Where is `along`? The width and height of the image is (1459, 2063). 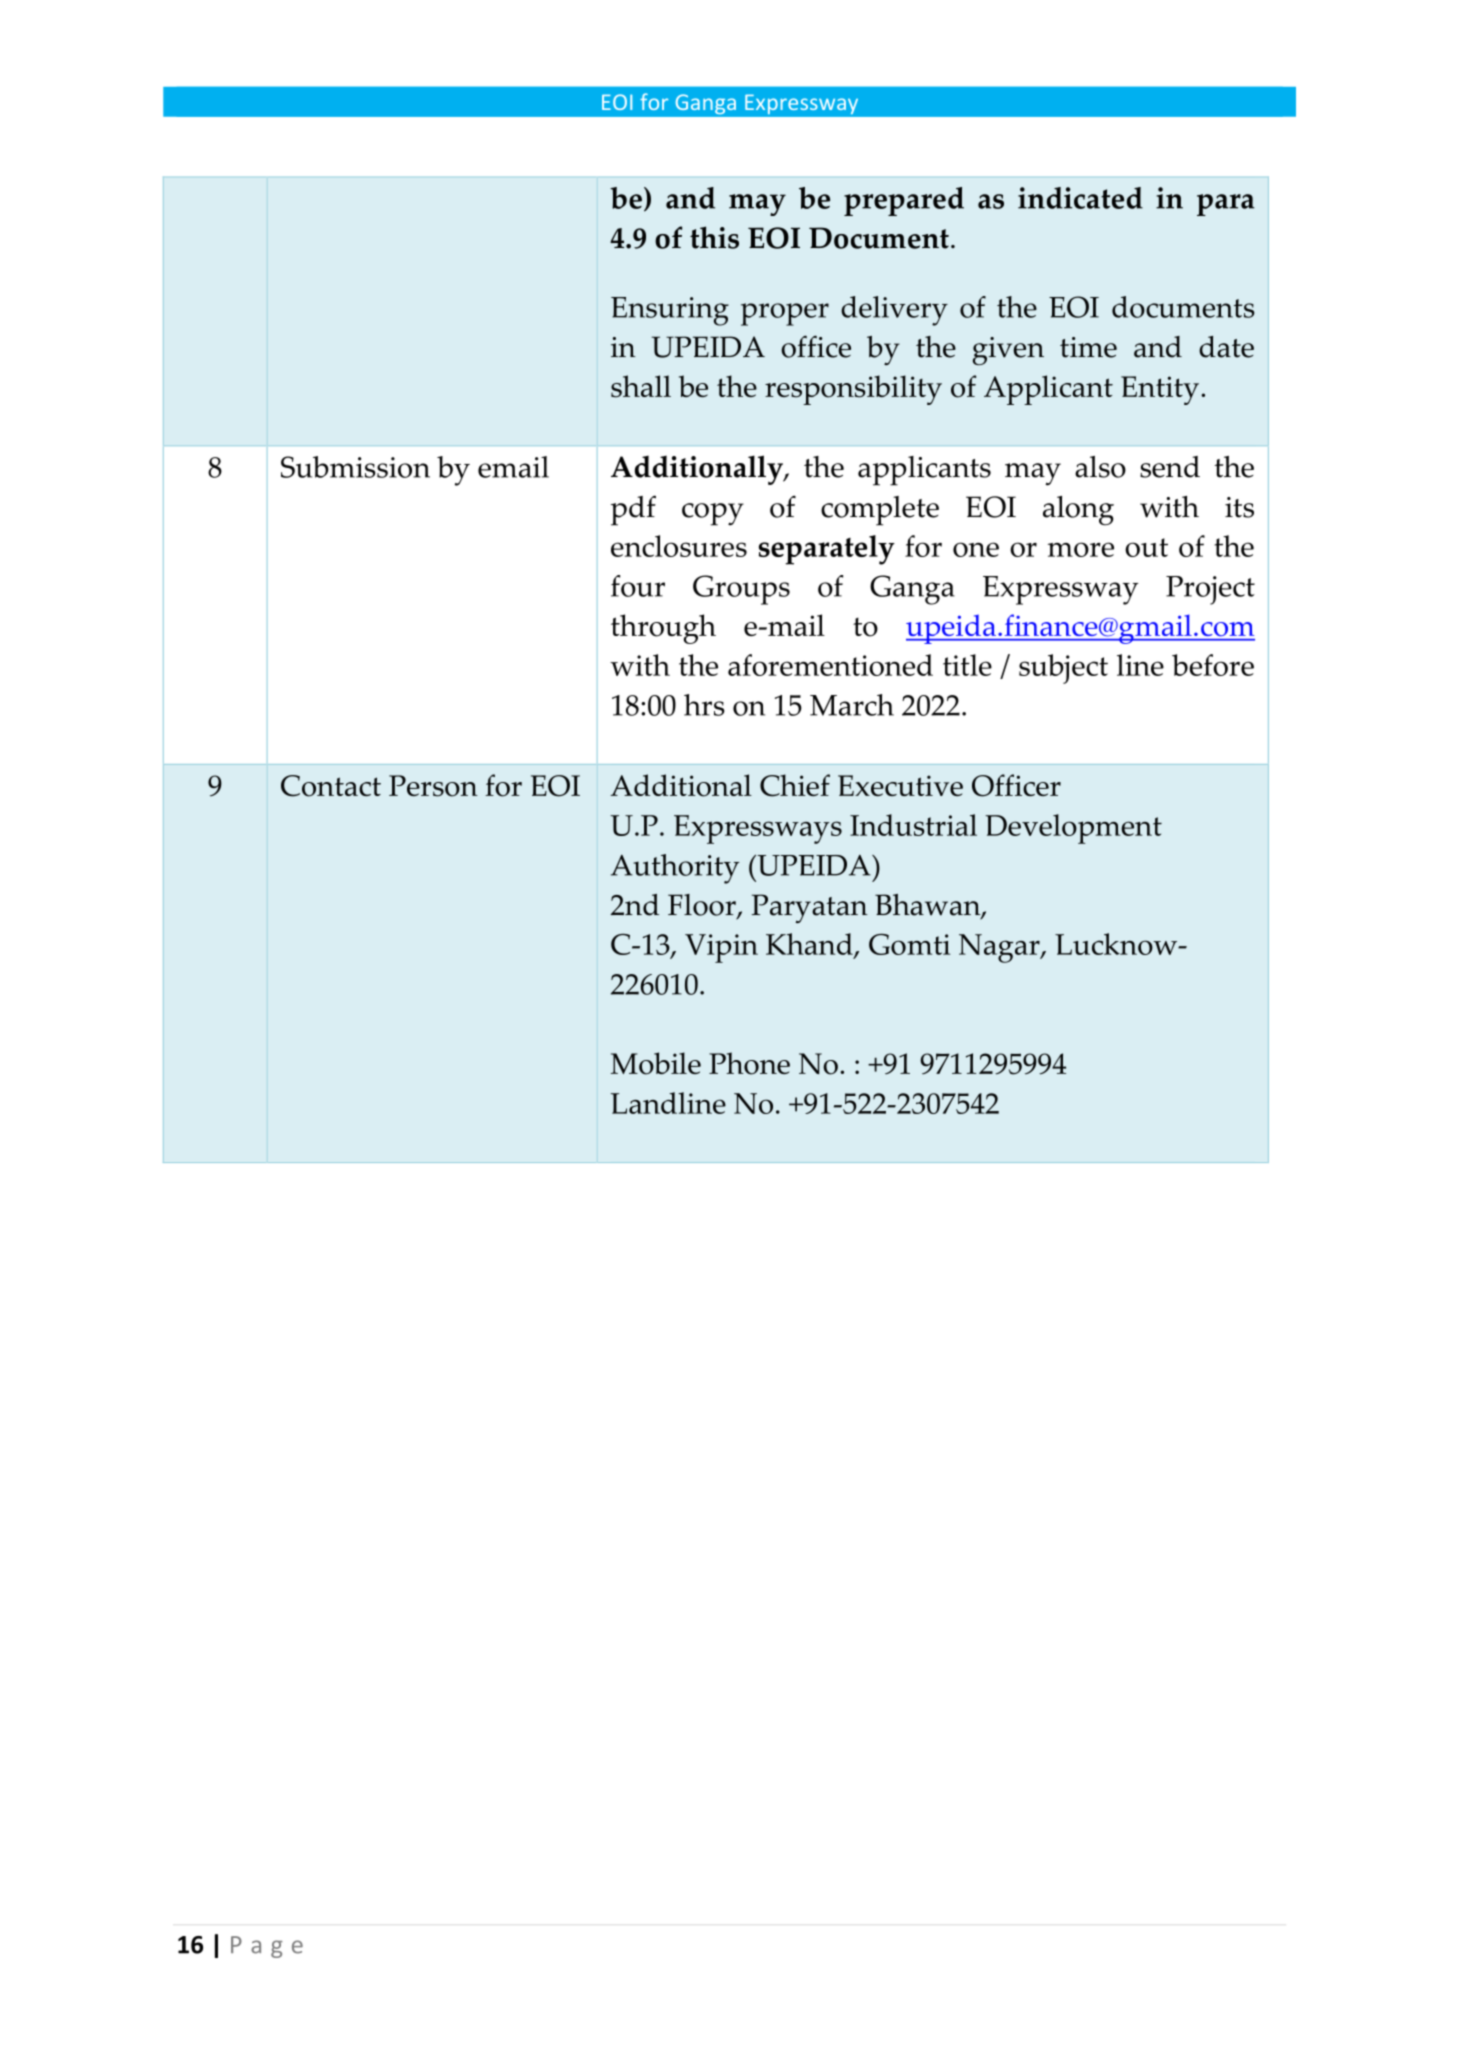
along is located at coordinates (1078, 511).
